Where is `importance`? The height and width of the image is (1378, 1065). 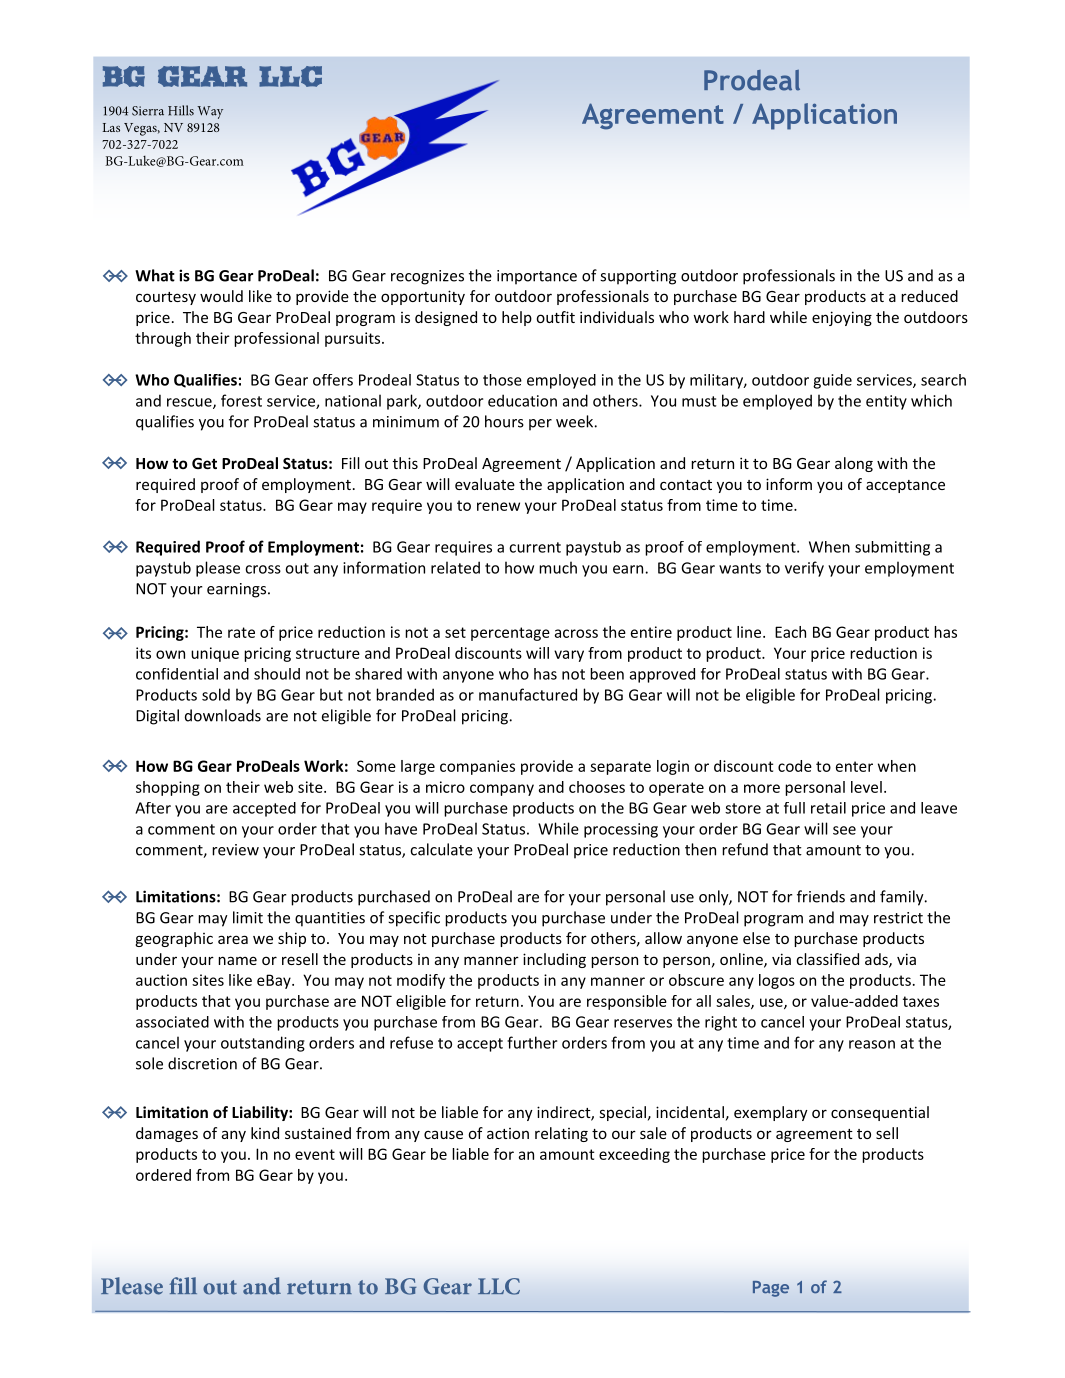 importance is located at coordinates (537, 277).
